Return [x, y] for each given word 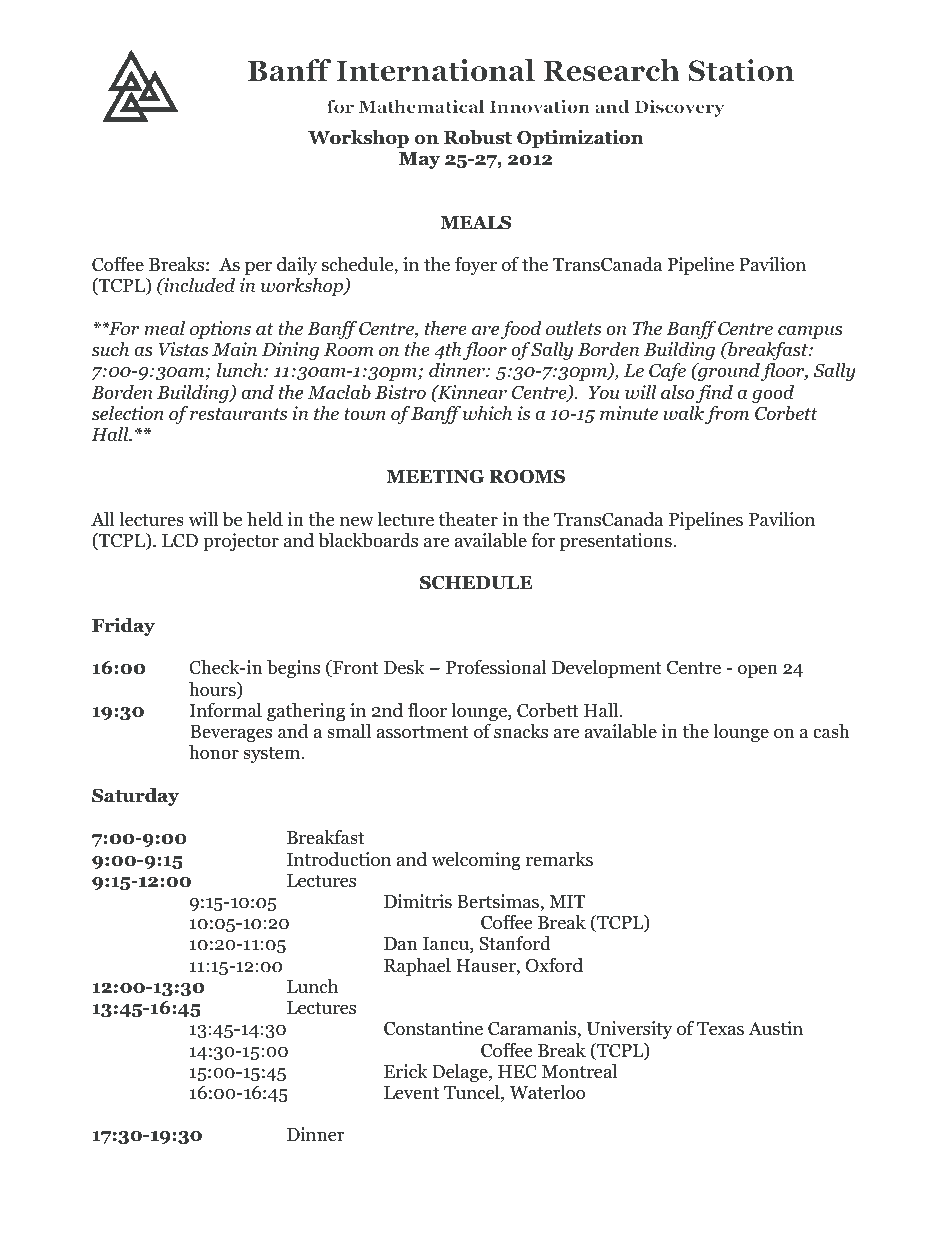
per [258, 268]
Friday [123, 627]
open [758, 671]
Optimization [580, 139]
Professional [496, 667]
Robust [478, 137]
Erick [406, 1071]
